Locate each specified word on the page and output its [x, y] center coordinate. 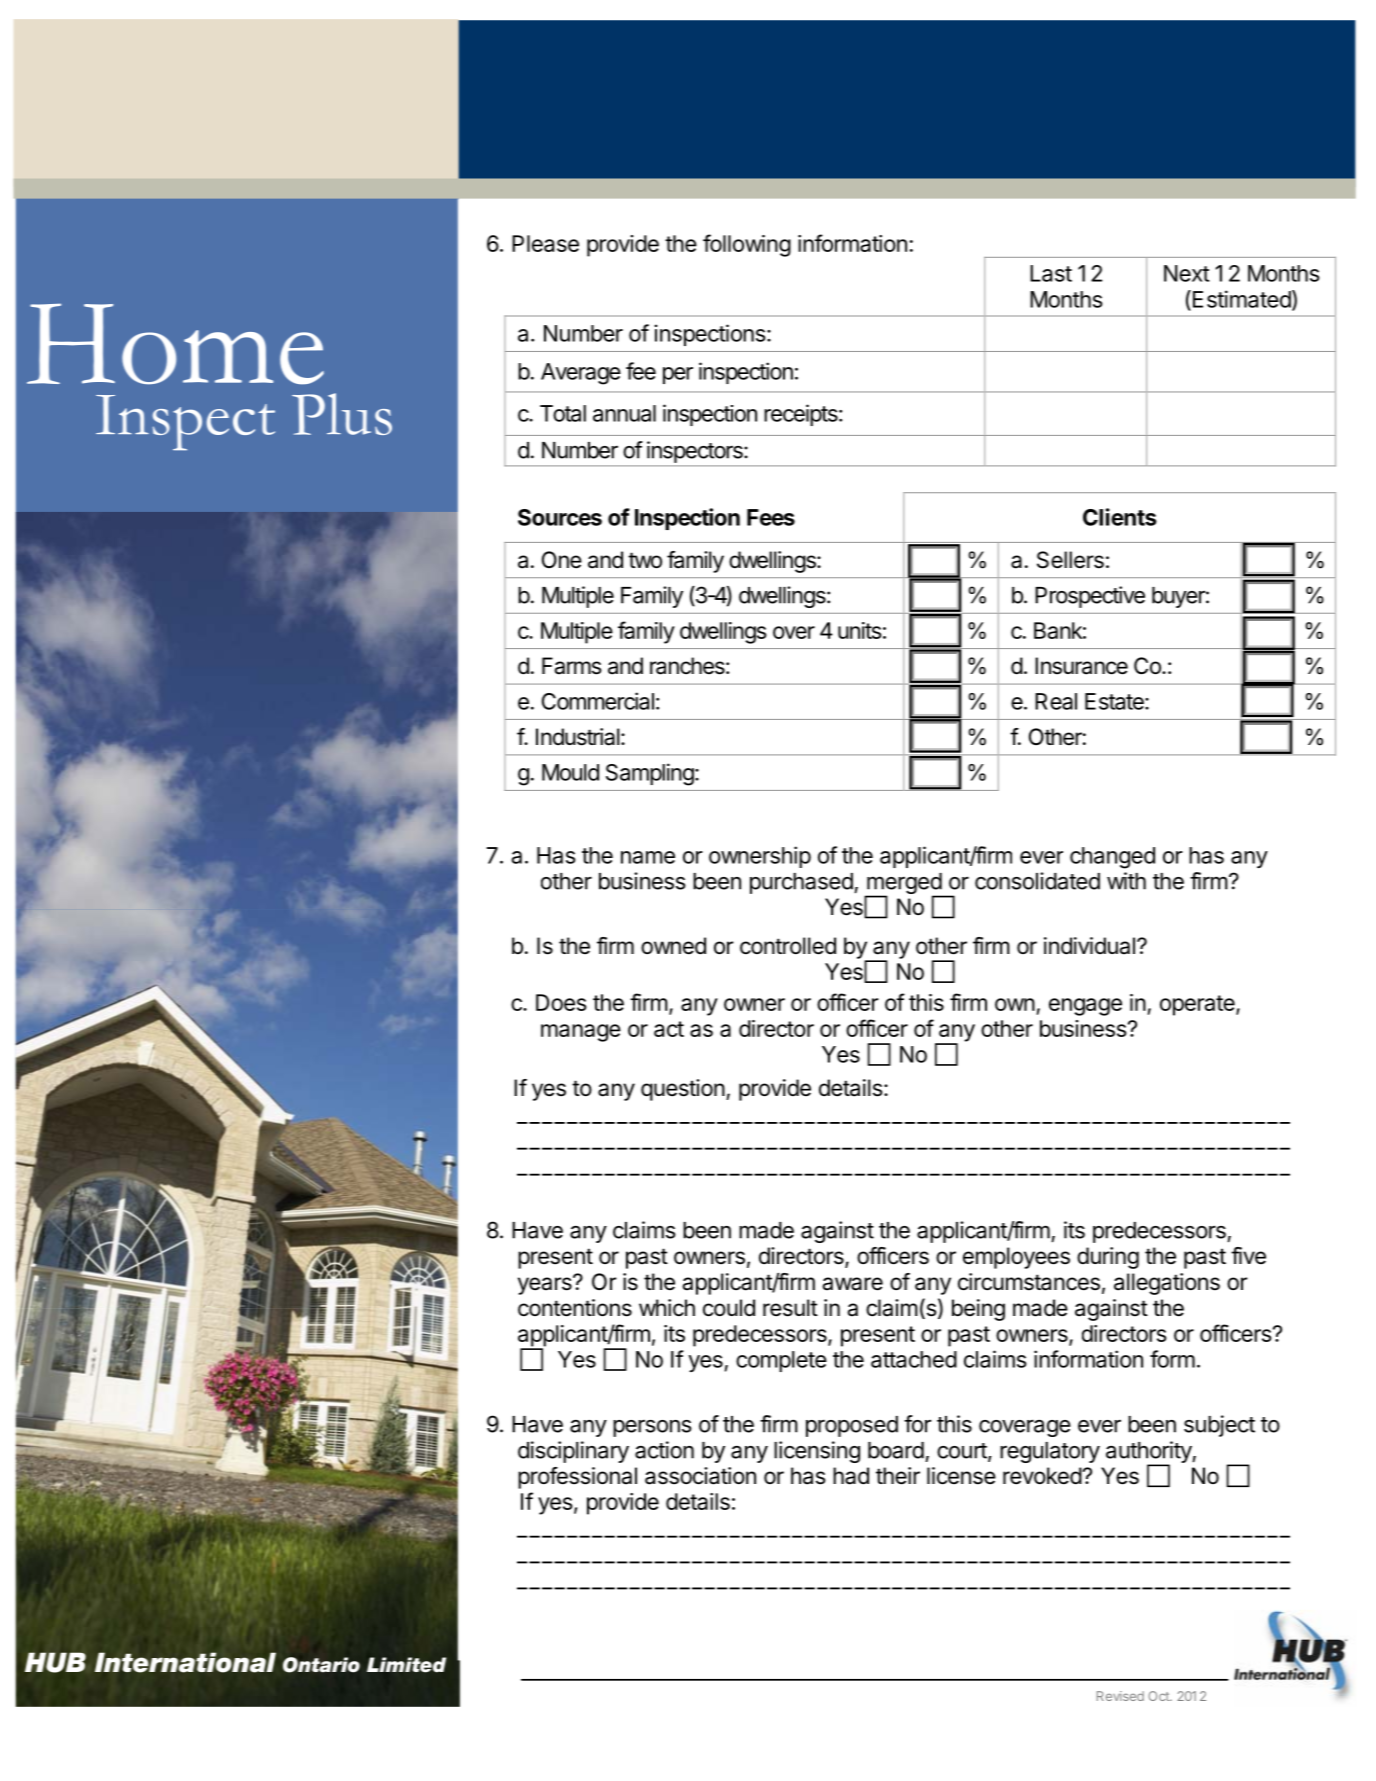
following [747, 245]
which [667, 1308]
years [546, 1285]
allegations [1167, 1284]
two [645, 560]
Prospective [1090, 597]
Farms [572, 666]
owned [673, 946]
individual [1089, 946]
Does [561, 1002]
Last [1051, 273]
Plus [342, 414]
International [185, 1662]
